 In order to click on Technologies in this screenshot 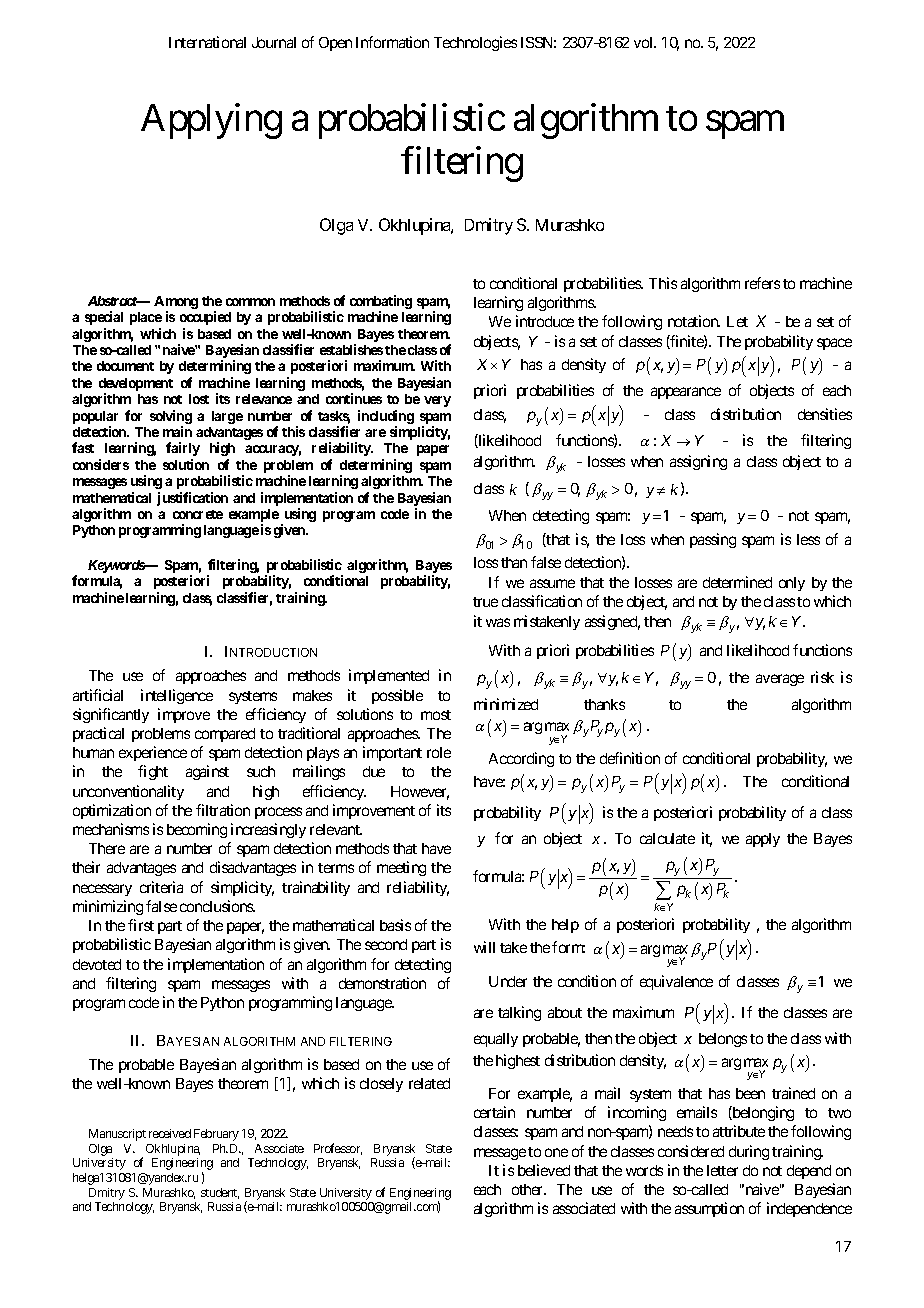, I will do `click(475, 43)`.
